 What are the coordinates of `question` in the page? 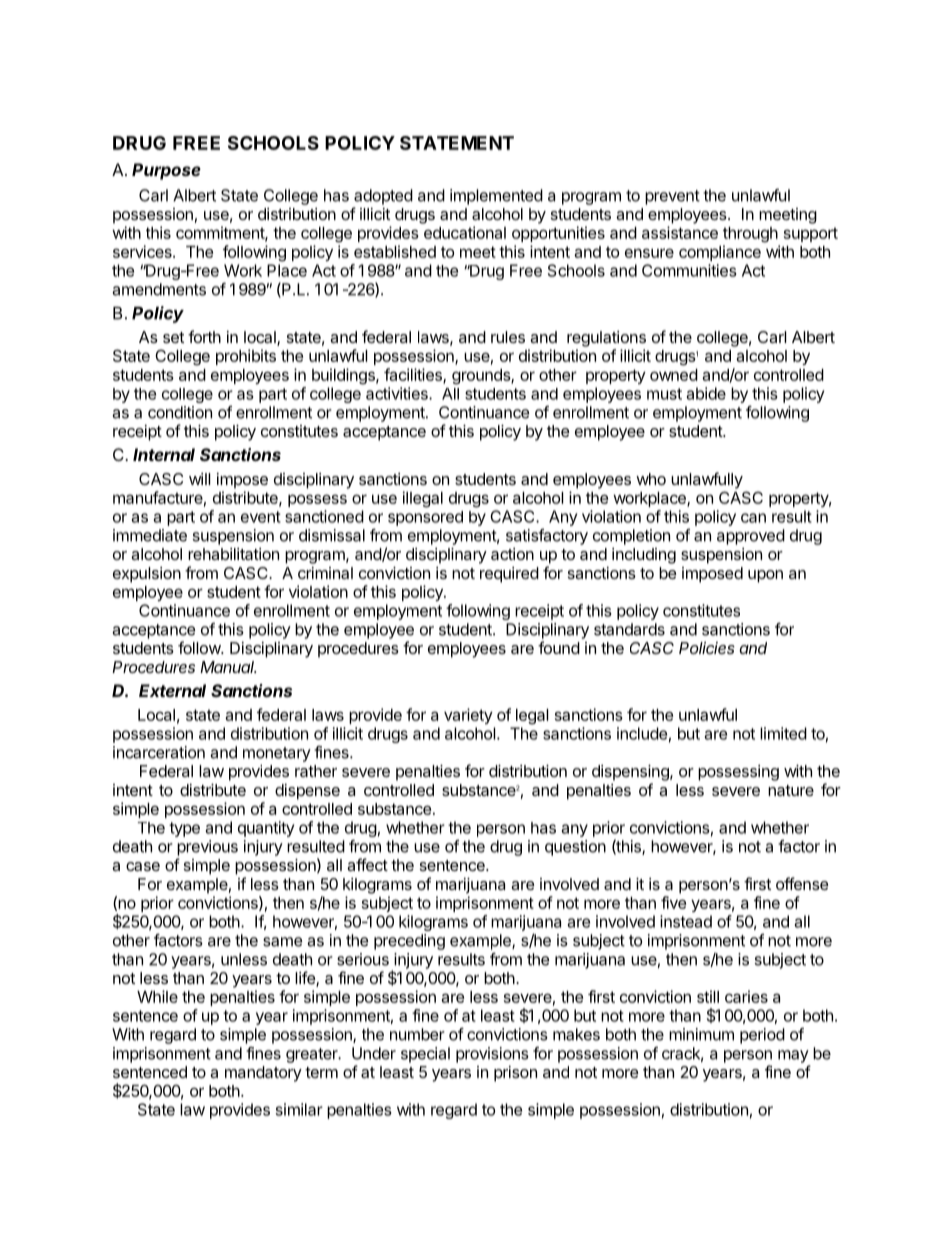 It's located at (575, 848).
